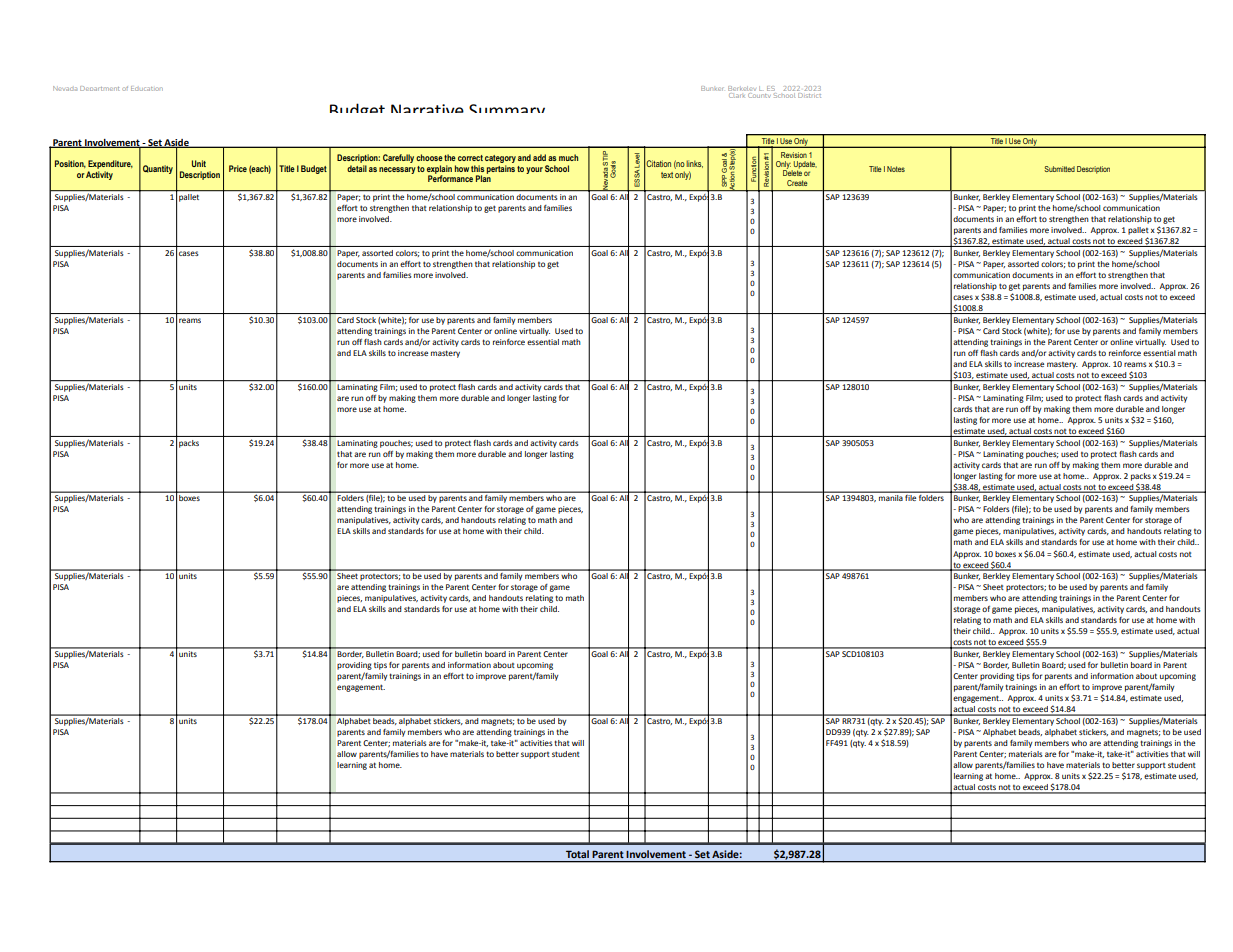 Image resolution: width=1233 pixels, height=952 pixels. Describe the element at coordinates (450, 177) in the page. I see `Performance` at that location.
